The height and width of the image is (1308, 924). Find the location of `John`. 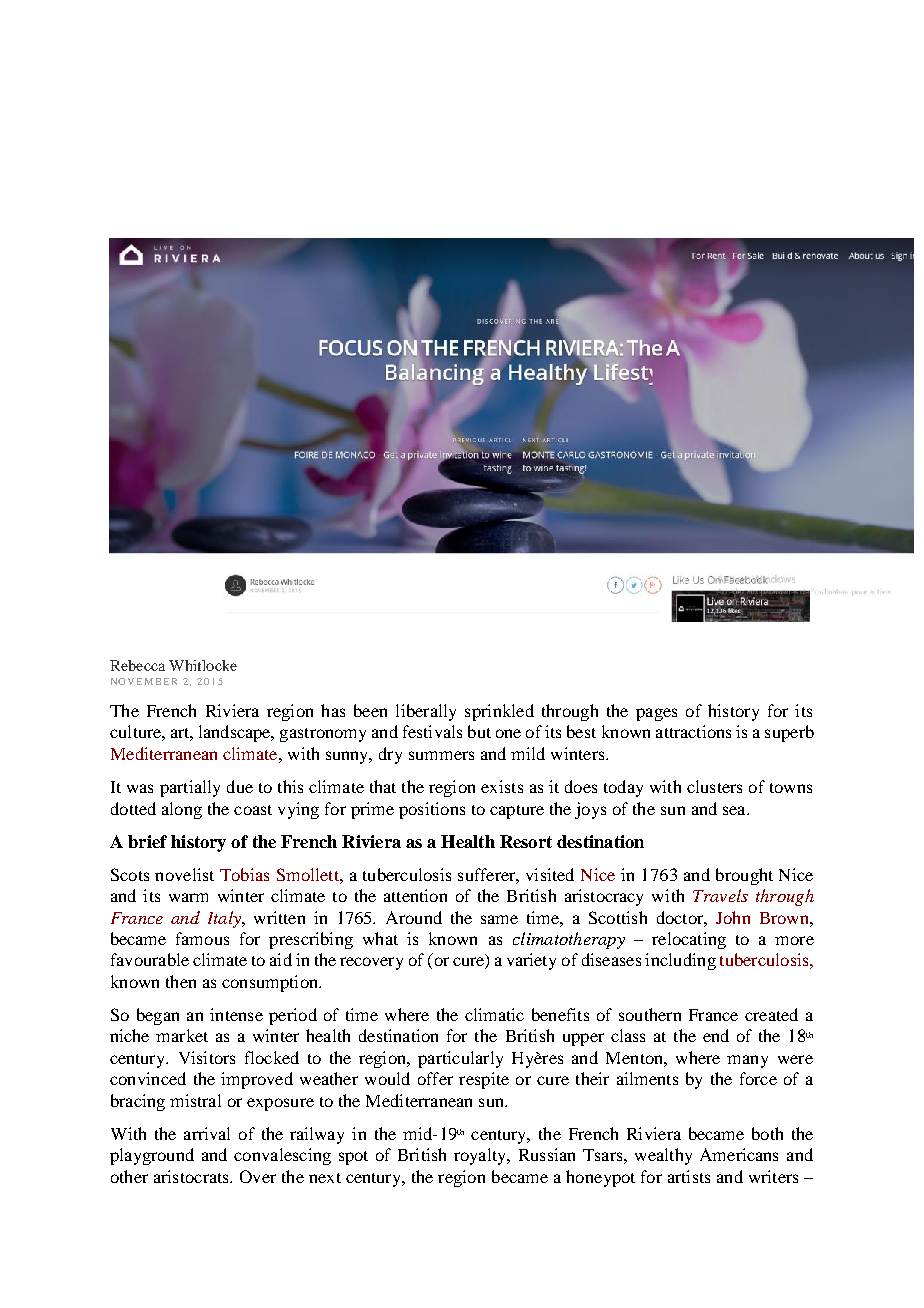

John is located at coordinates (733, 917).
